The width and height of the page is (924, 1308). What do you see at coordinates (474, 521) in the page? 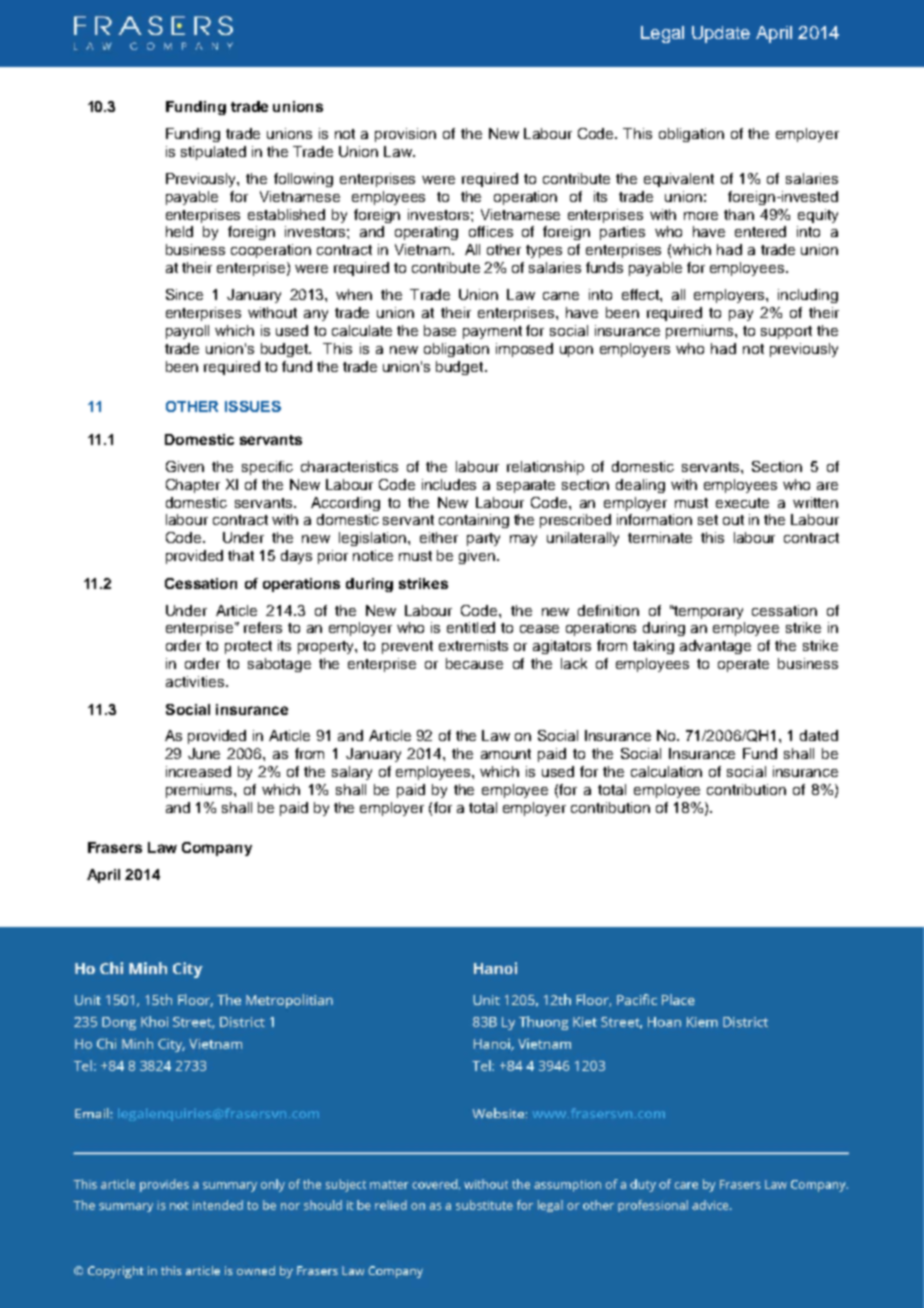
I see `containing` at bounding box center [474, 521].
